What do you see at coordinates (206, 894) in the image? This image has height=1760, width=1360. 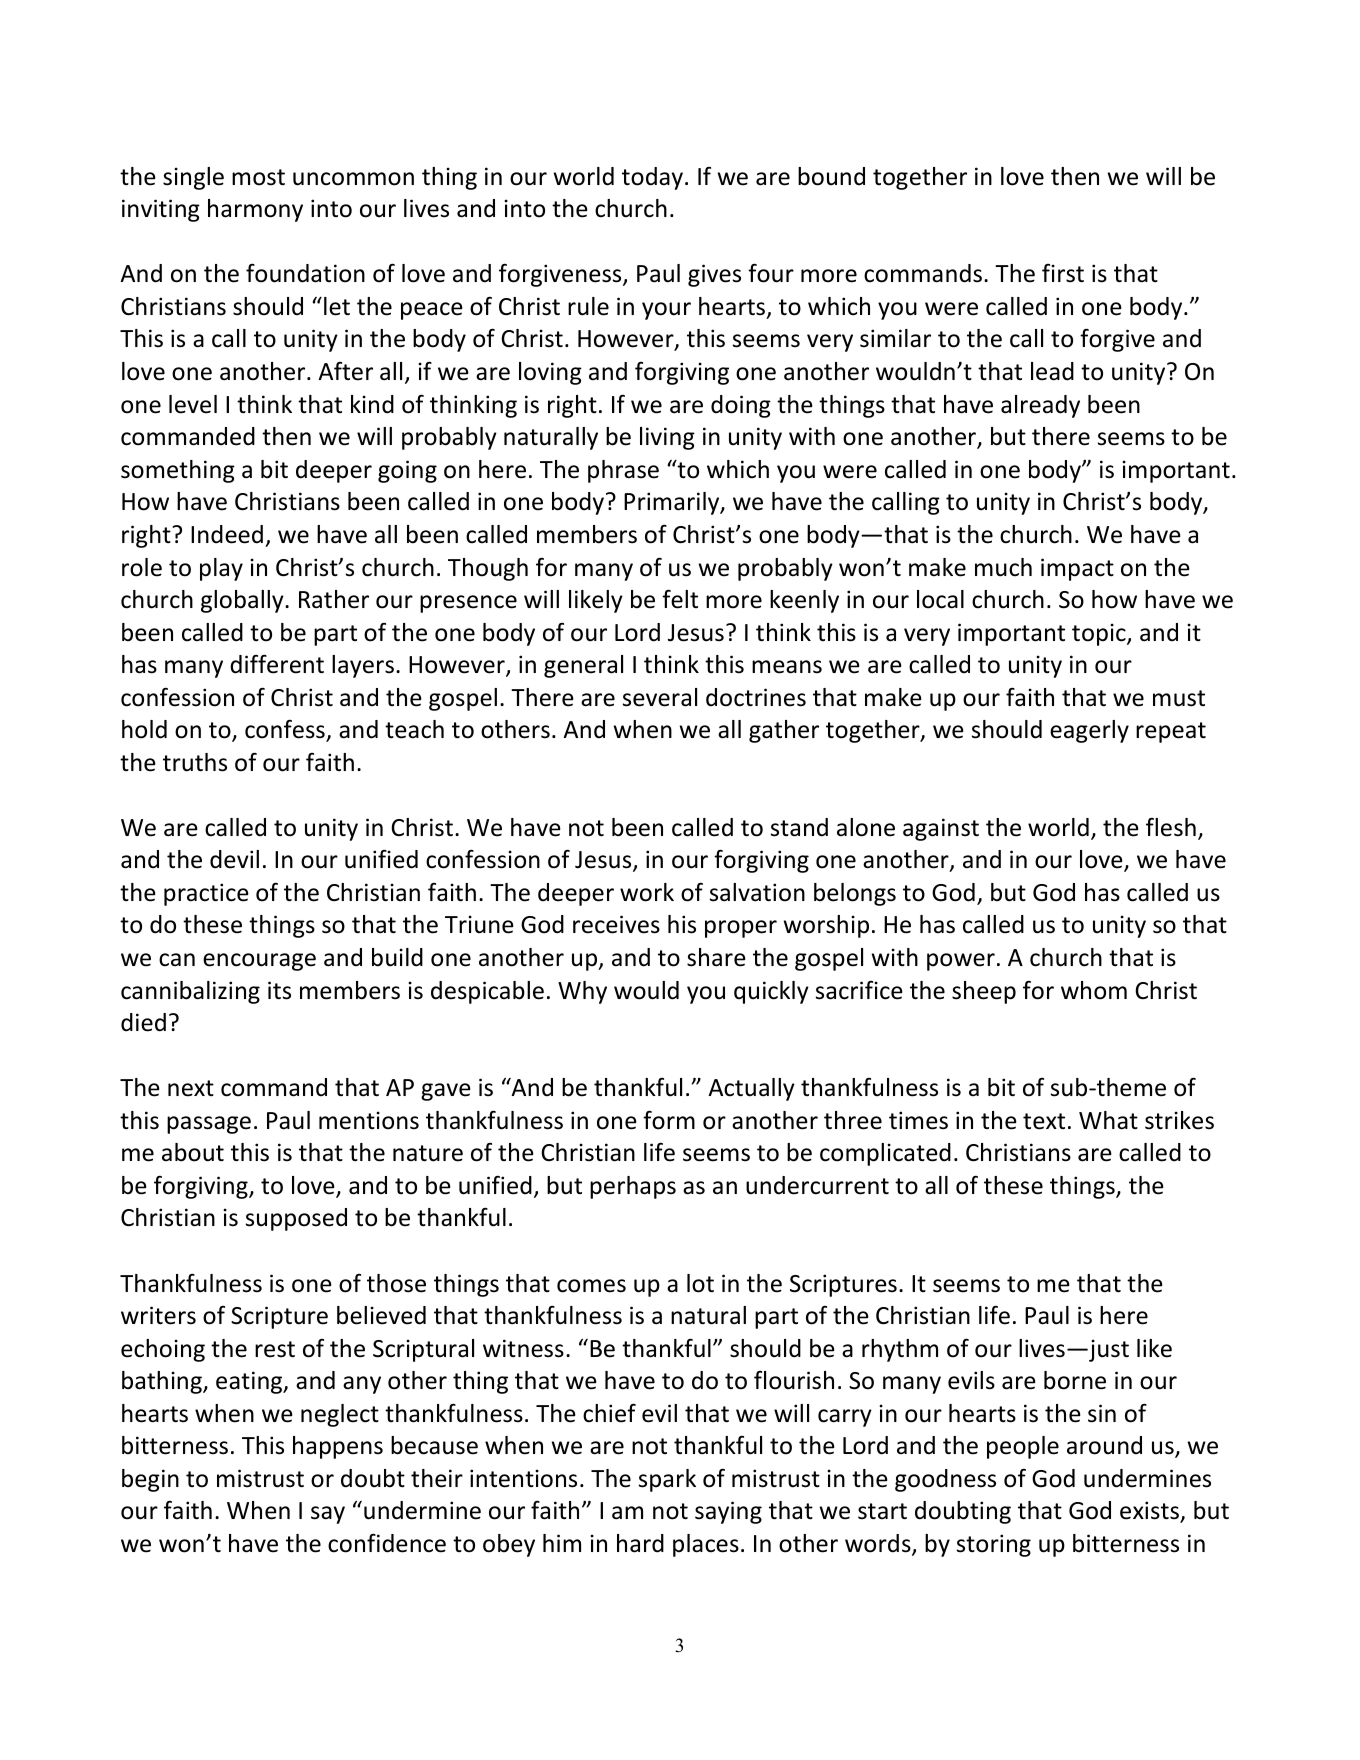 I see `practice` at bounding box center [206, 894].
